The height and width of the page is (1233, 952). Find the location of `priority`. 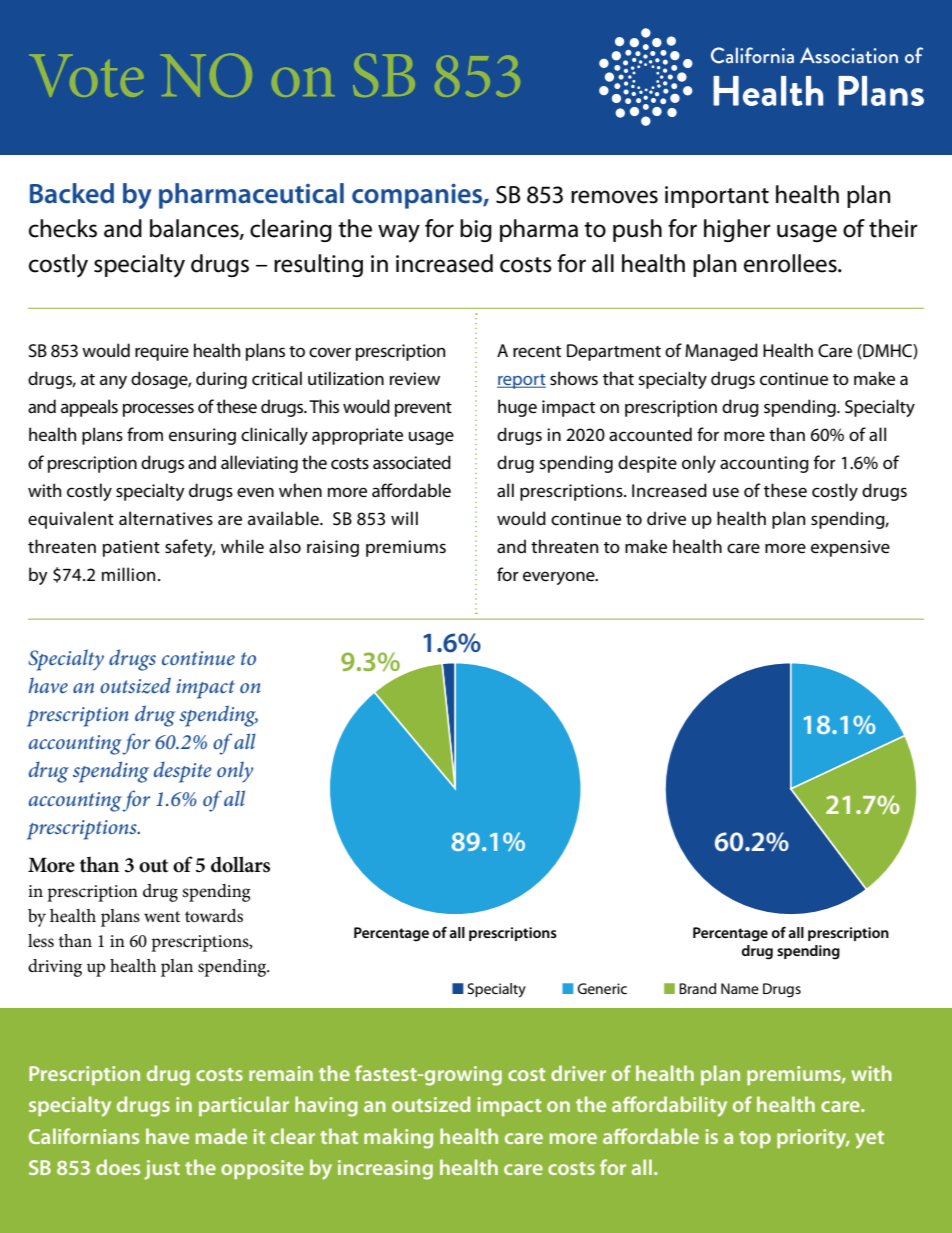

priority is located at coordinates (813, 1139).
